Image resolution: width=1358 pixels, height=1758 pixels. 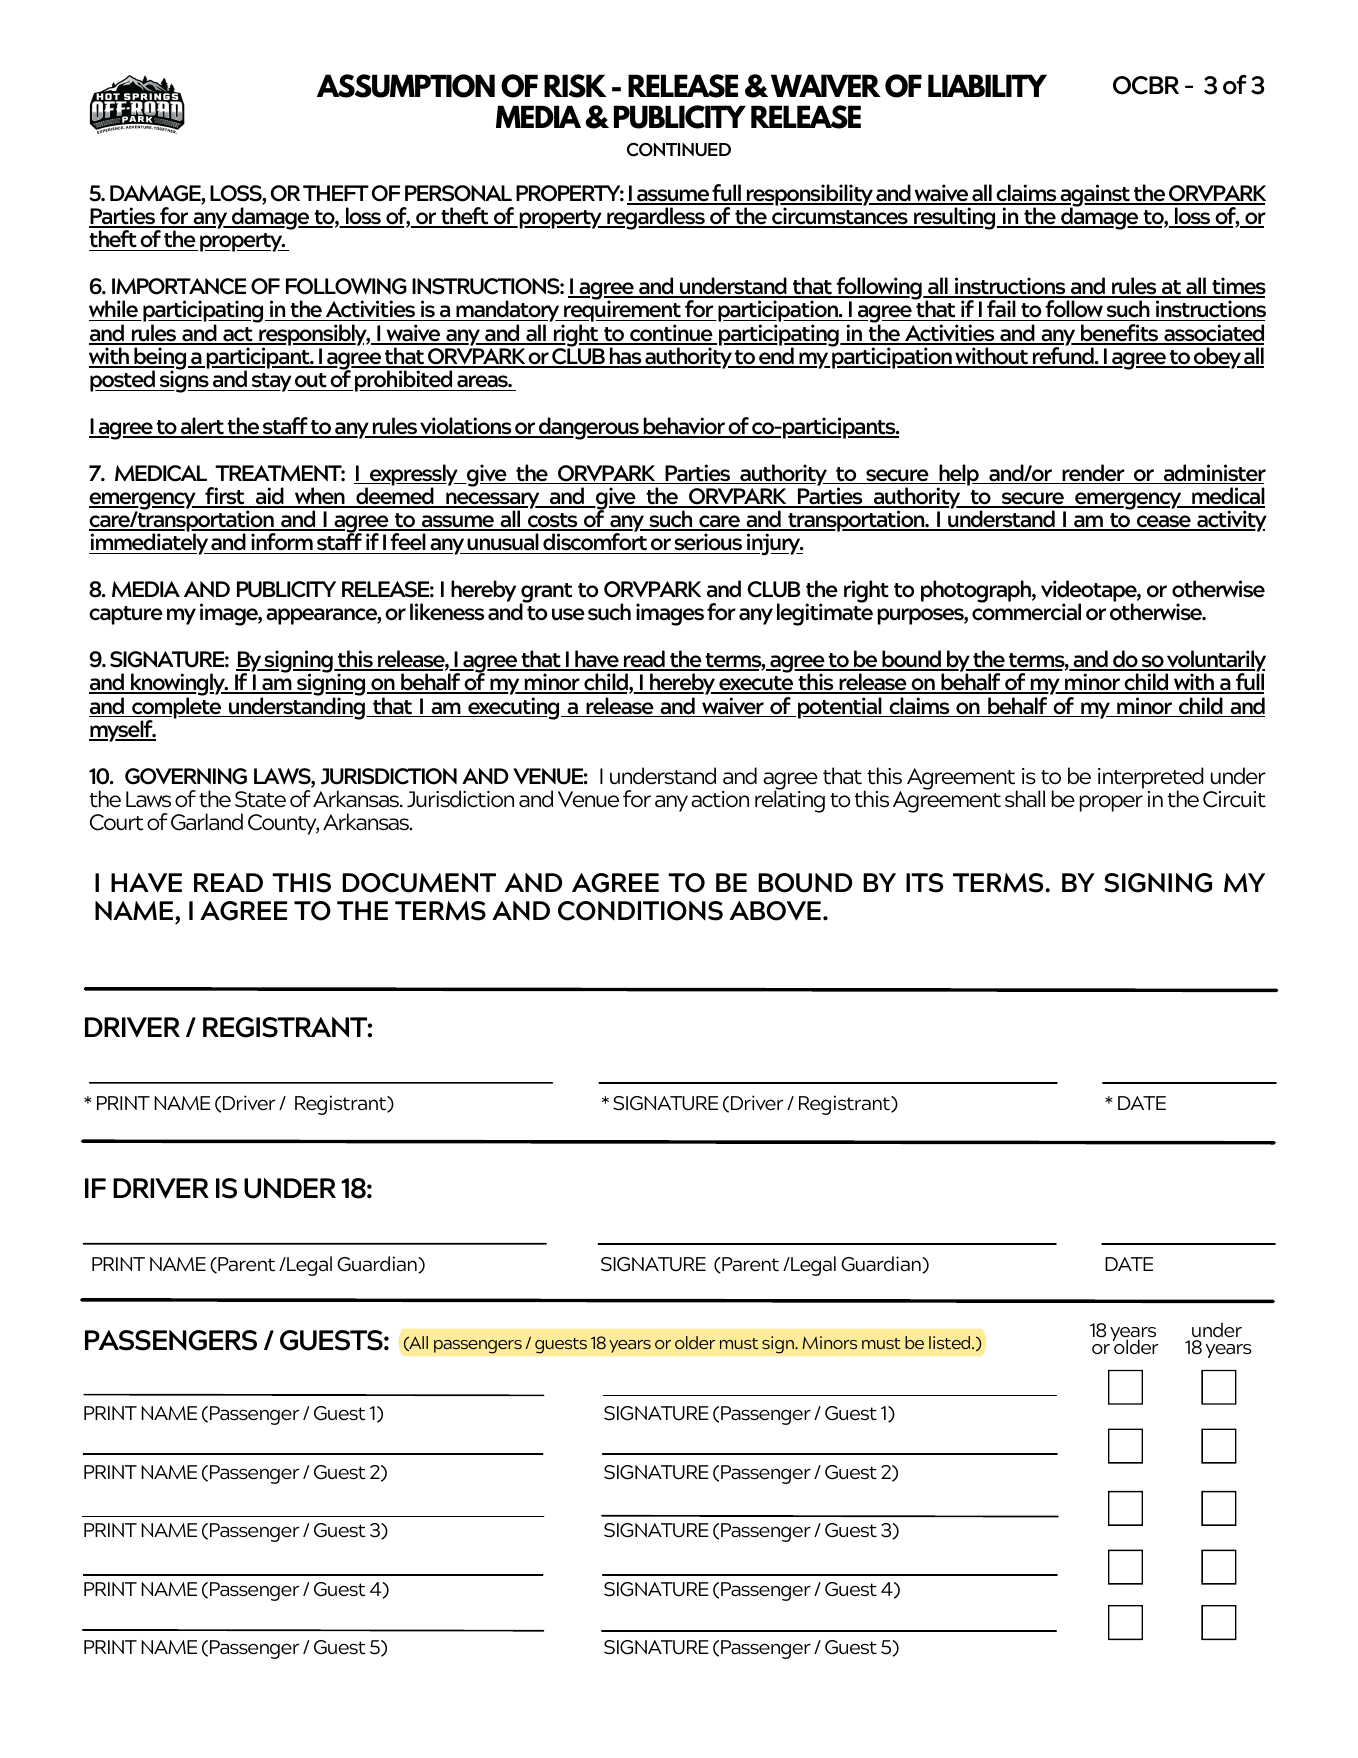 What do you see at coordinates (640, 911) in the screenshot?
I see `CONDITIONS` at bounding box center [640, 911].
